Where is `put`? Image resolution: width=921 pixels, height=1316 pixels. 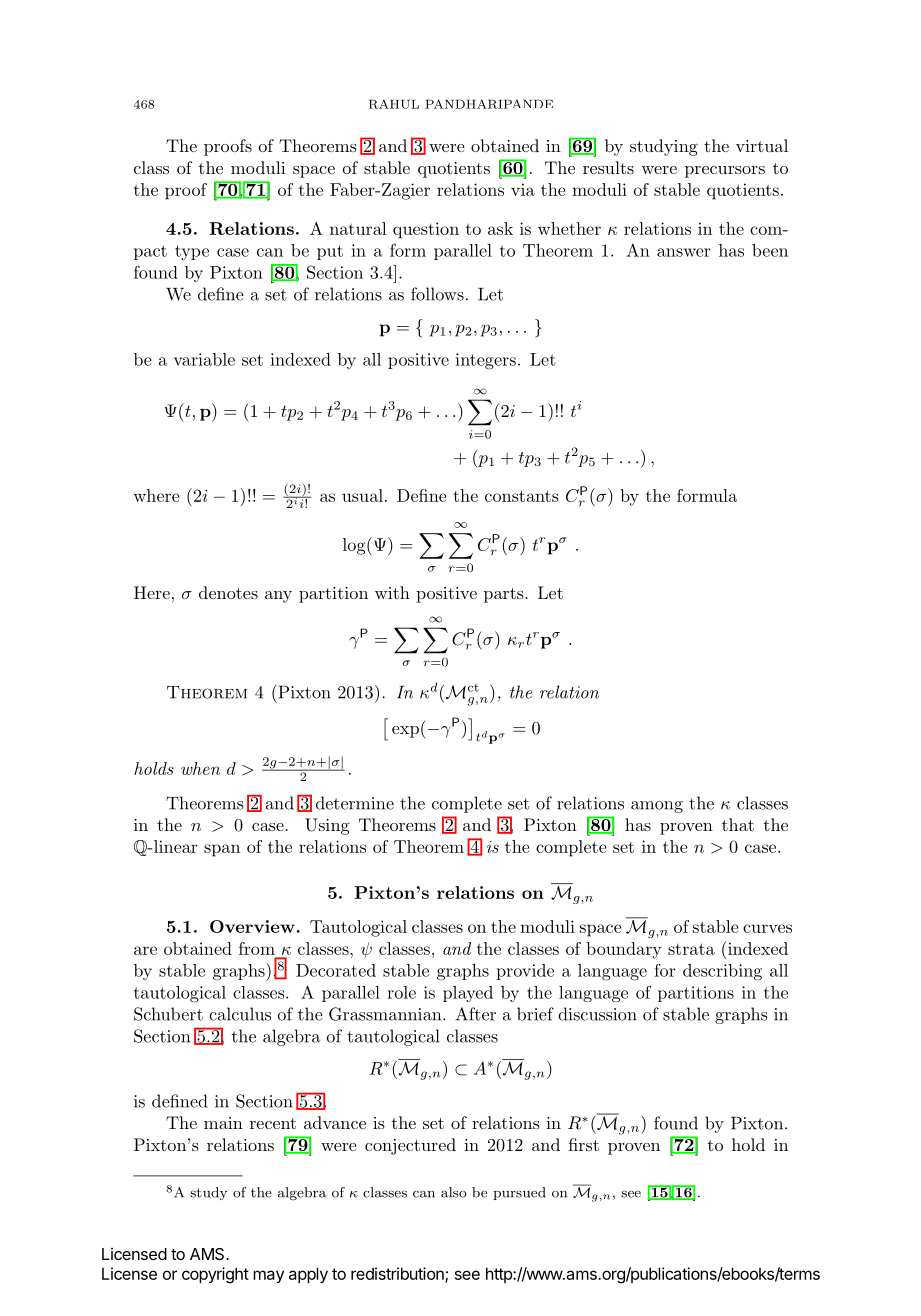 put is located at coordinates (330, 252).
